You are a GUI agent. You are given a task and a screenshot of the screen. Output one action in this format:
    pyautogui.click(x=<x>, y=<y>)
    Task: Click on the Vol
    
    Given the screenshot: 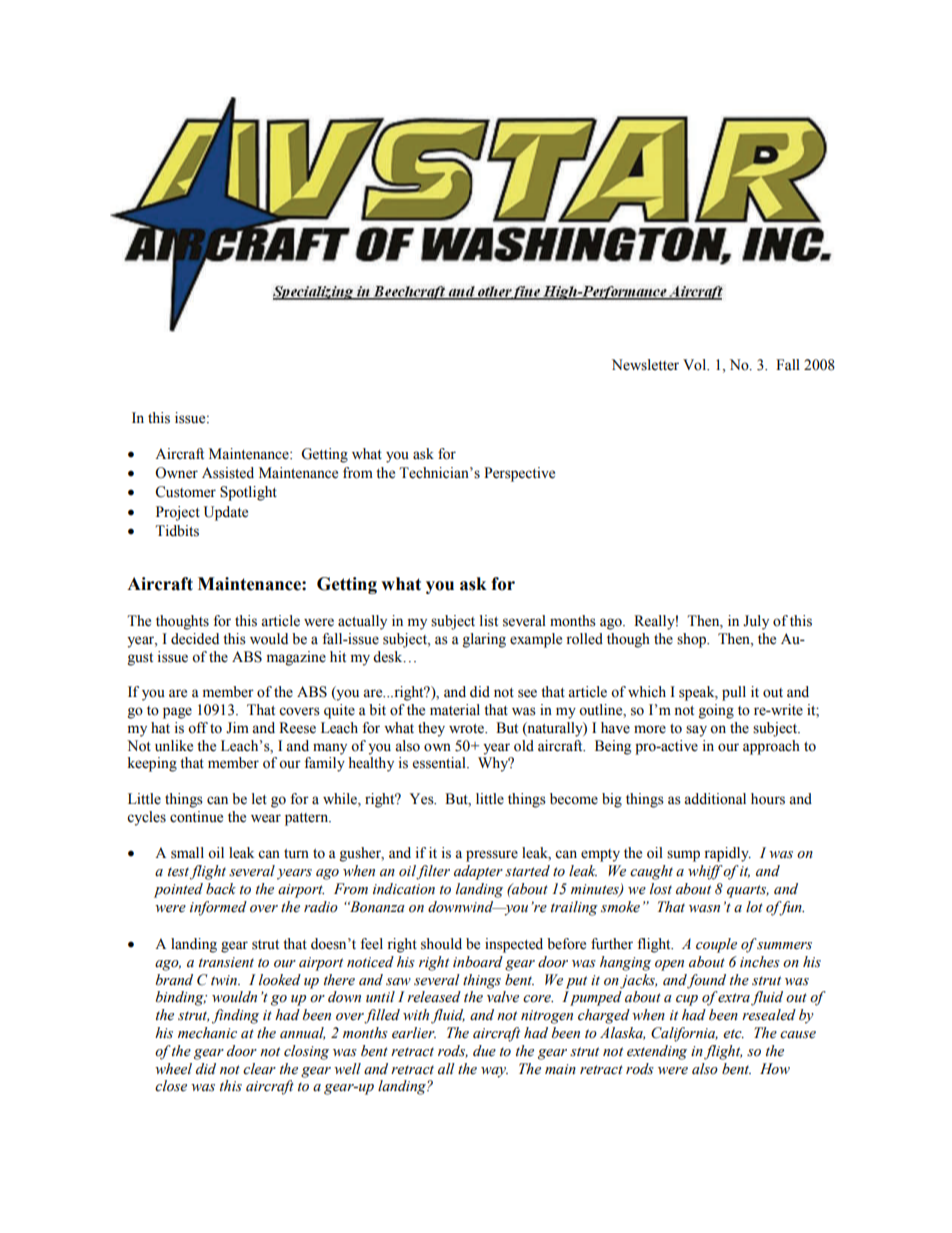 What is the action you would take?
    pyautogui.click(x=695, y=365)
